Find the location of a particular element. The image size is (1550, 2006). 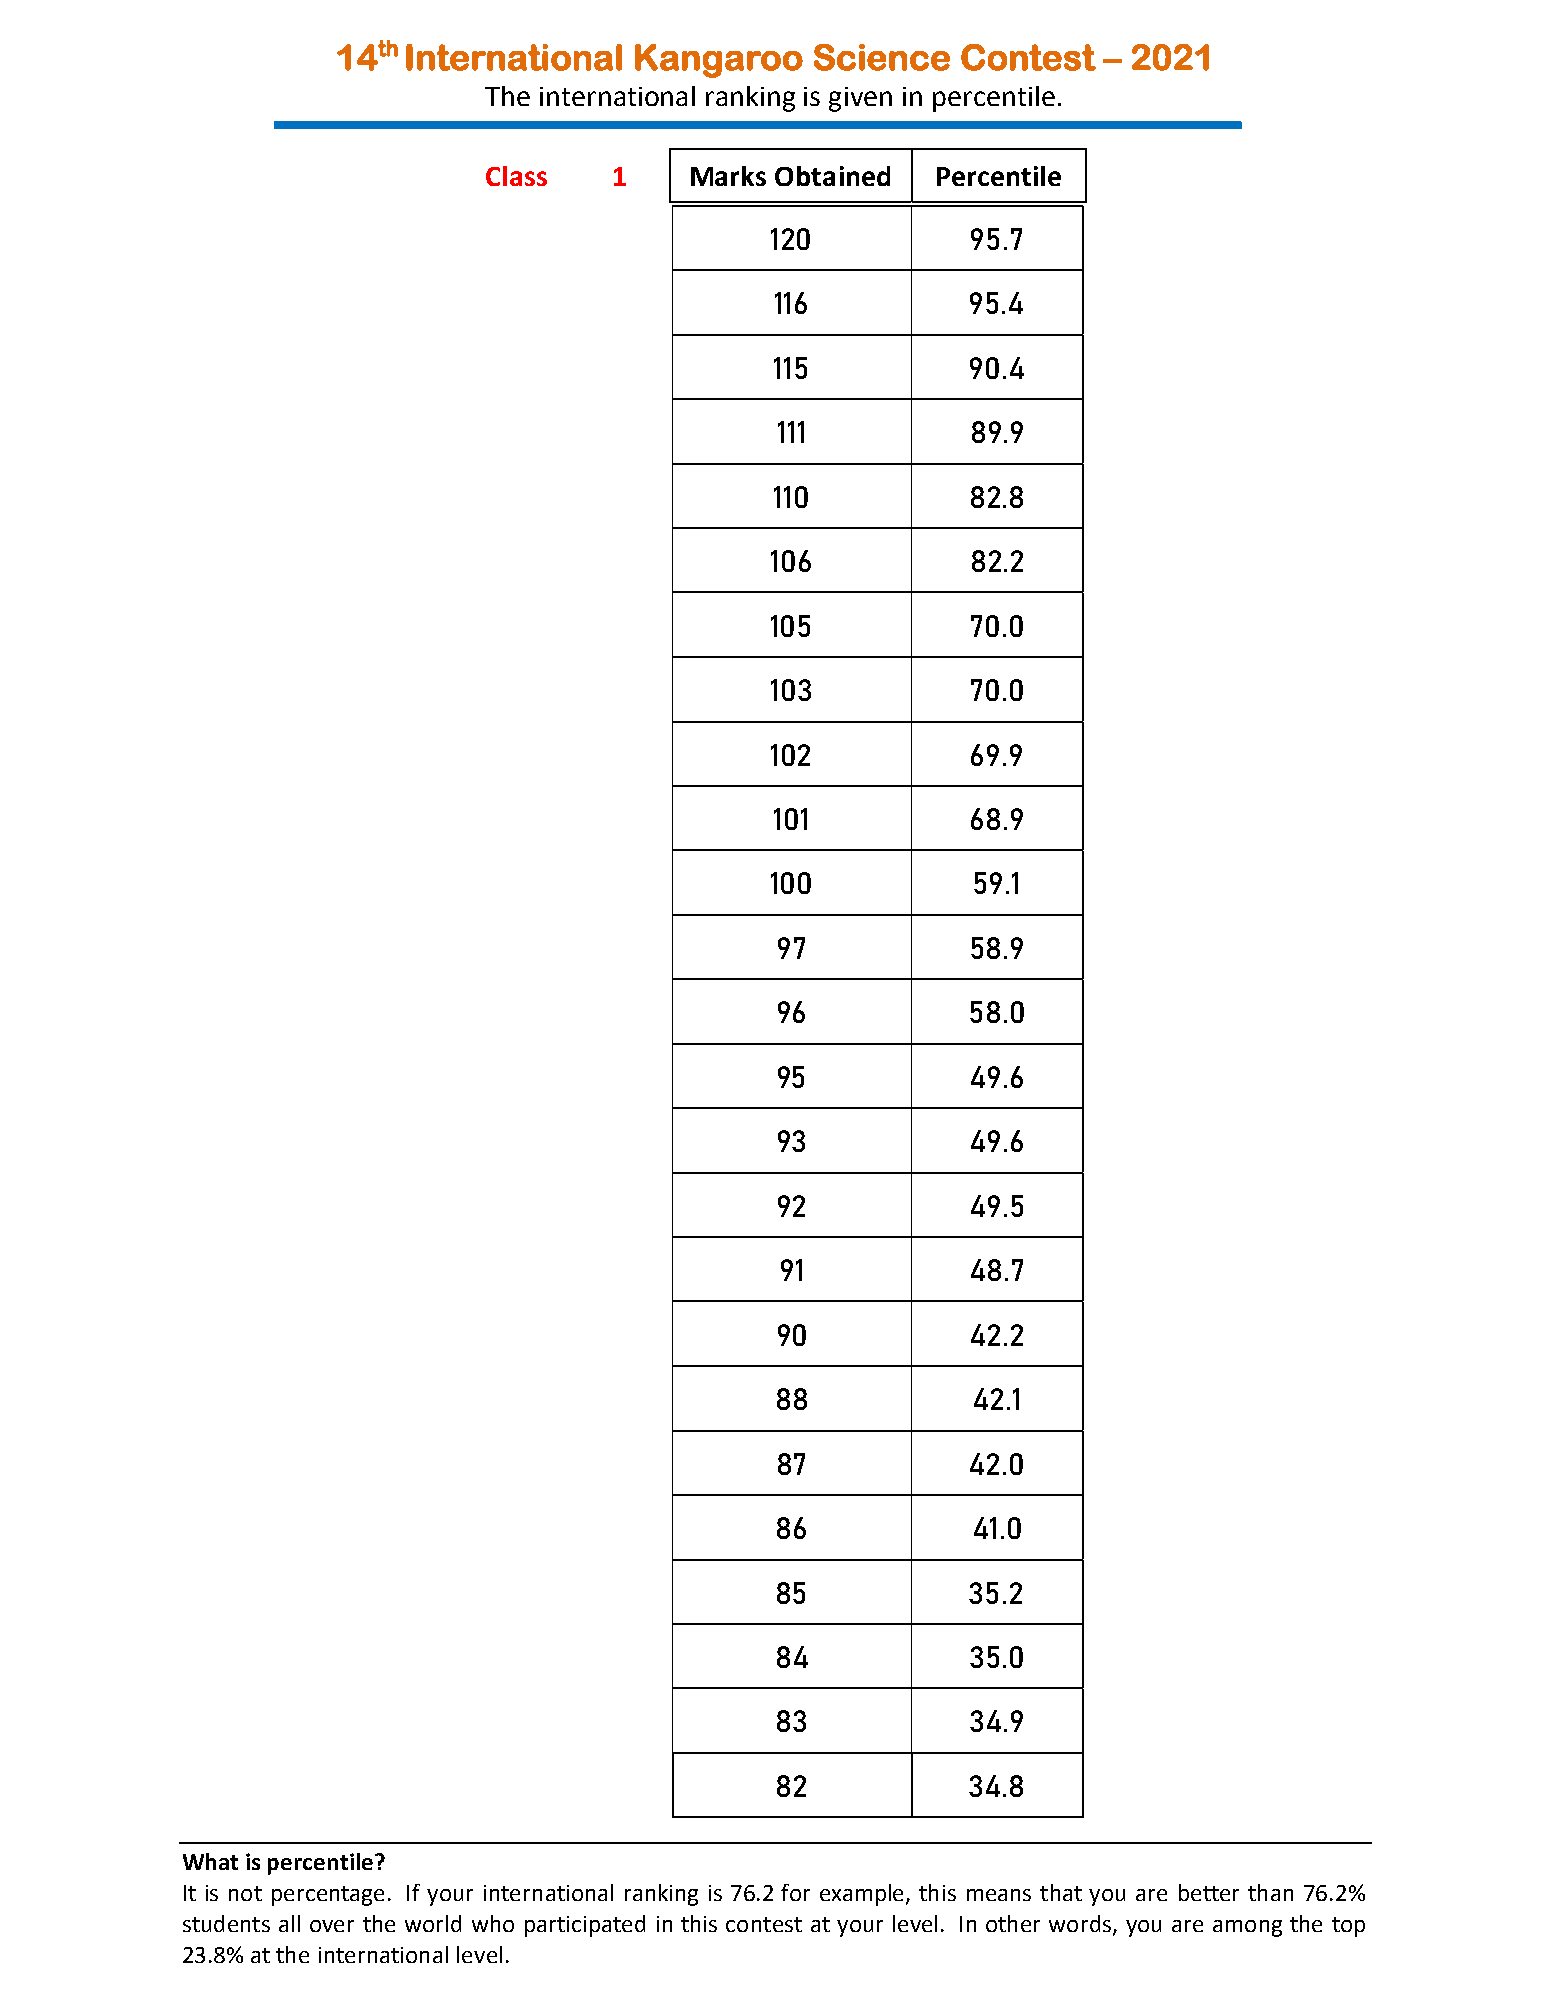

for is located at coordinates (795, 1892).
